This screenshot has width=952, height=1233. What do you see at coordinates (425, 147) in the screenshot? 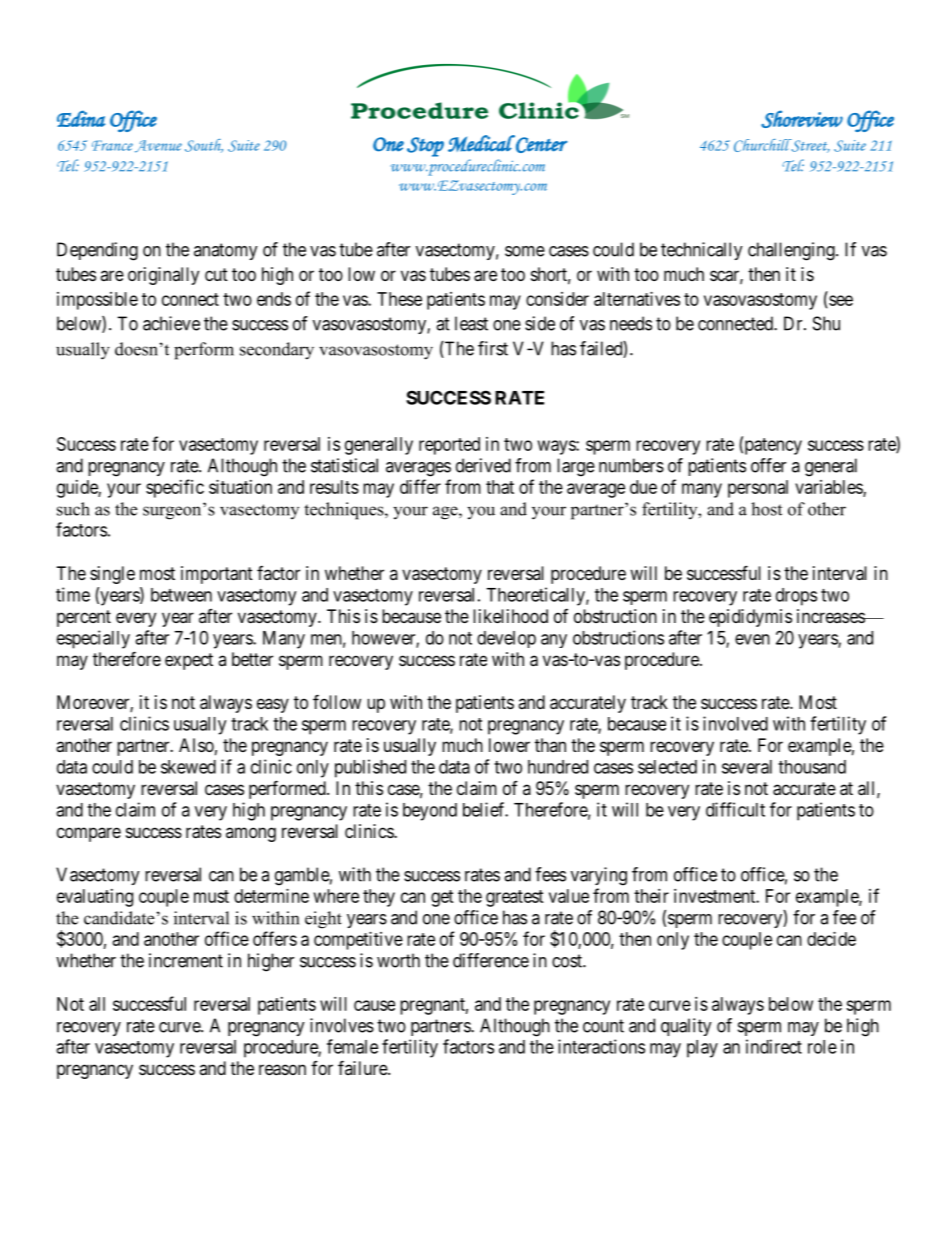
I see `Stop` at bounding box center [425, 147].
